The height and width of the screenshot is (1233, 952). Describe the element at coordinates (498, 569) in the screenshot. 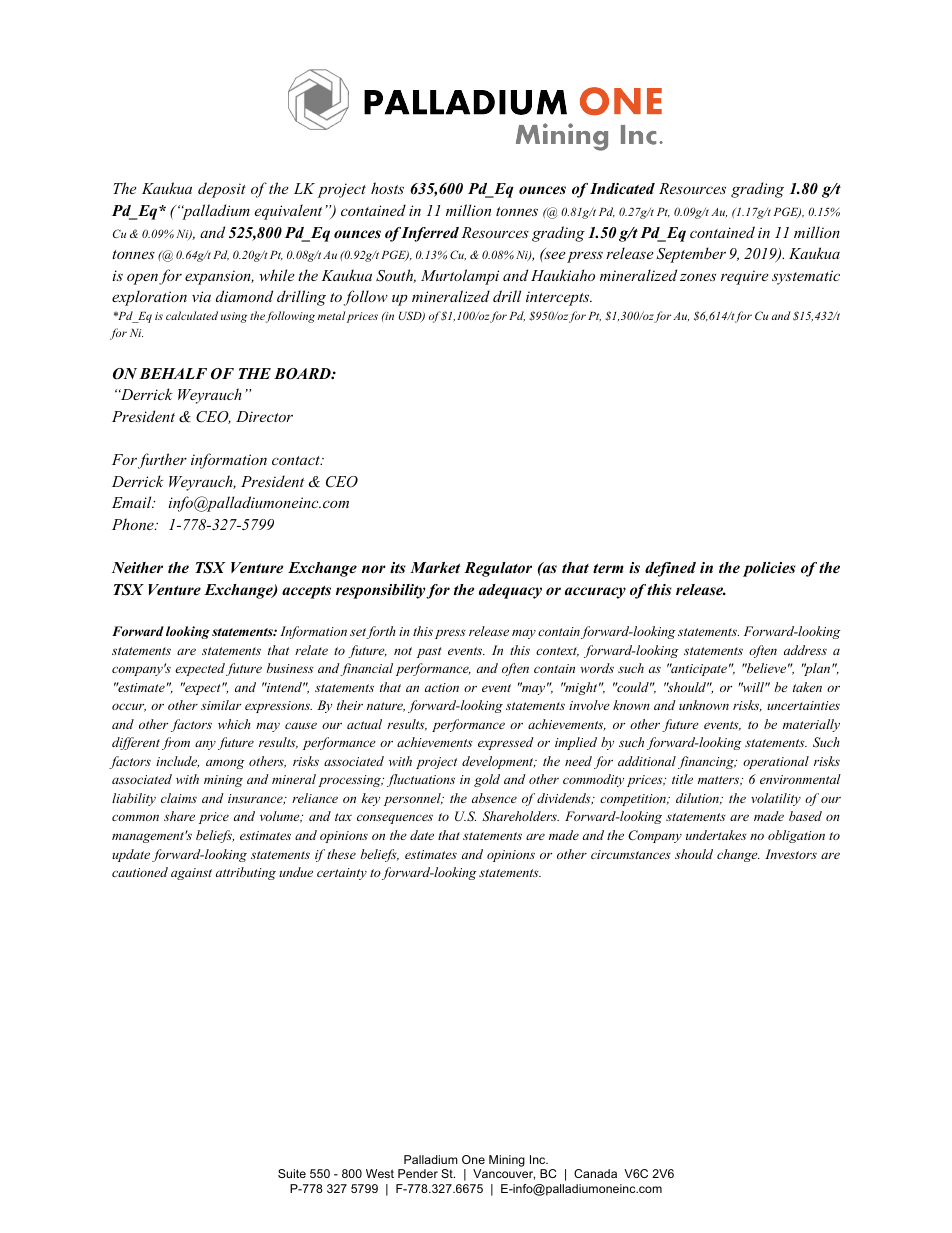

I see `Regulator` at that location.
